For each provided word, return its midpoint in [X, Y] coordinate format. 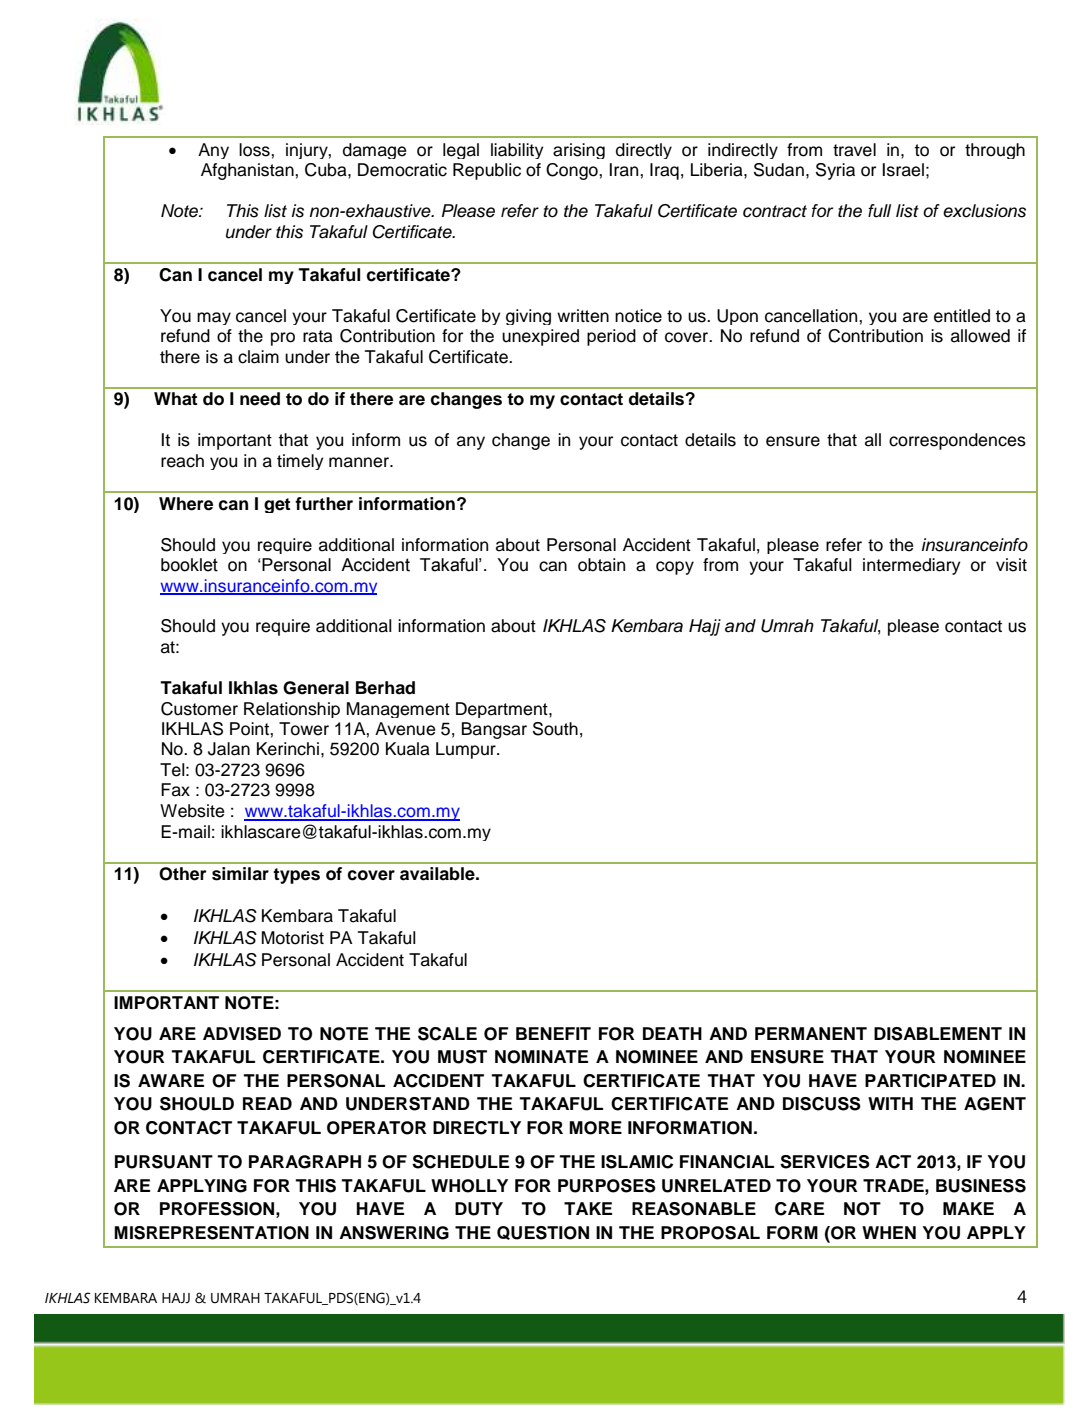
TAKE [588, 1208]
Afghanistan [248, 171]
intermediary [911, 566]
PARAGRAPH [305, 1162]
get [277, 505]
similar [240, 874]
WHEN [889, 1232]
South [555, 729]
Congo [573, 171]
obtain [601, 565]
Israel [903, 170]
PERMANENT [811, 1033]
